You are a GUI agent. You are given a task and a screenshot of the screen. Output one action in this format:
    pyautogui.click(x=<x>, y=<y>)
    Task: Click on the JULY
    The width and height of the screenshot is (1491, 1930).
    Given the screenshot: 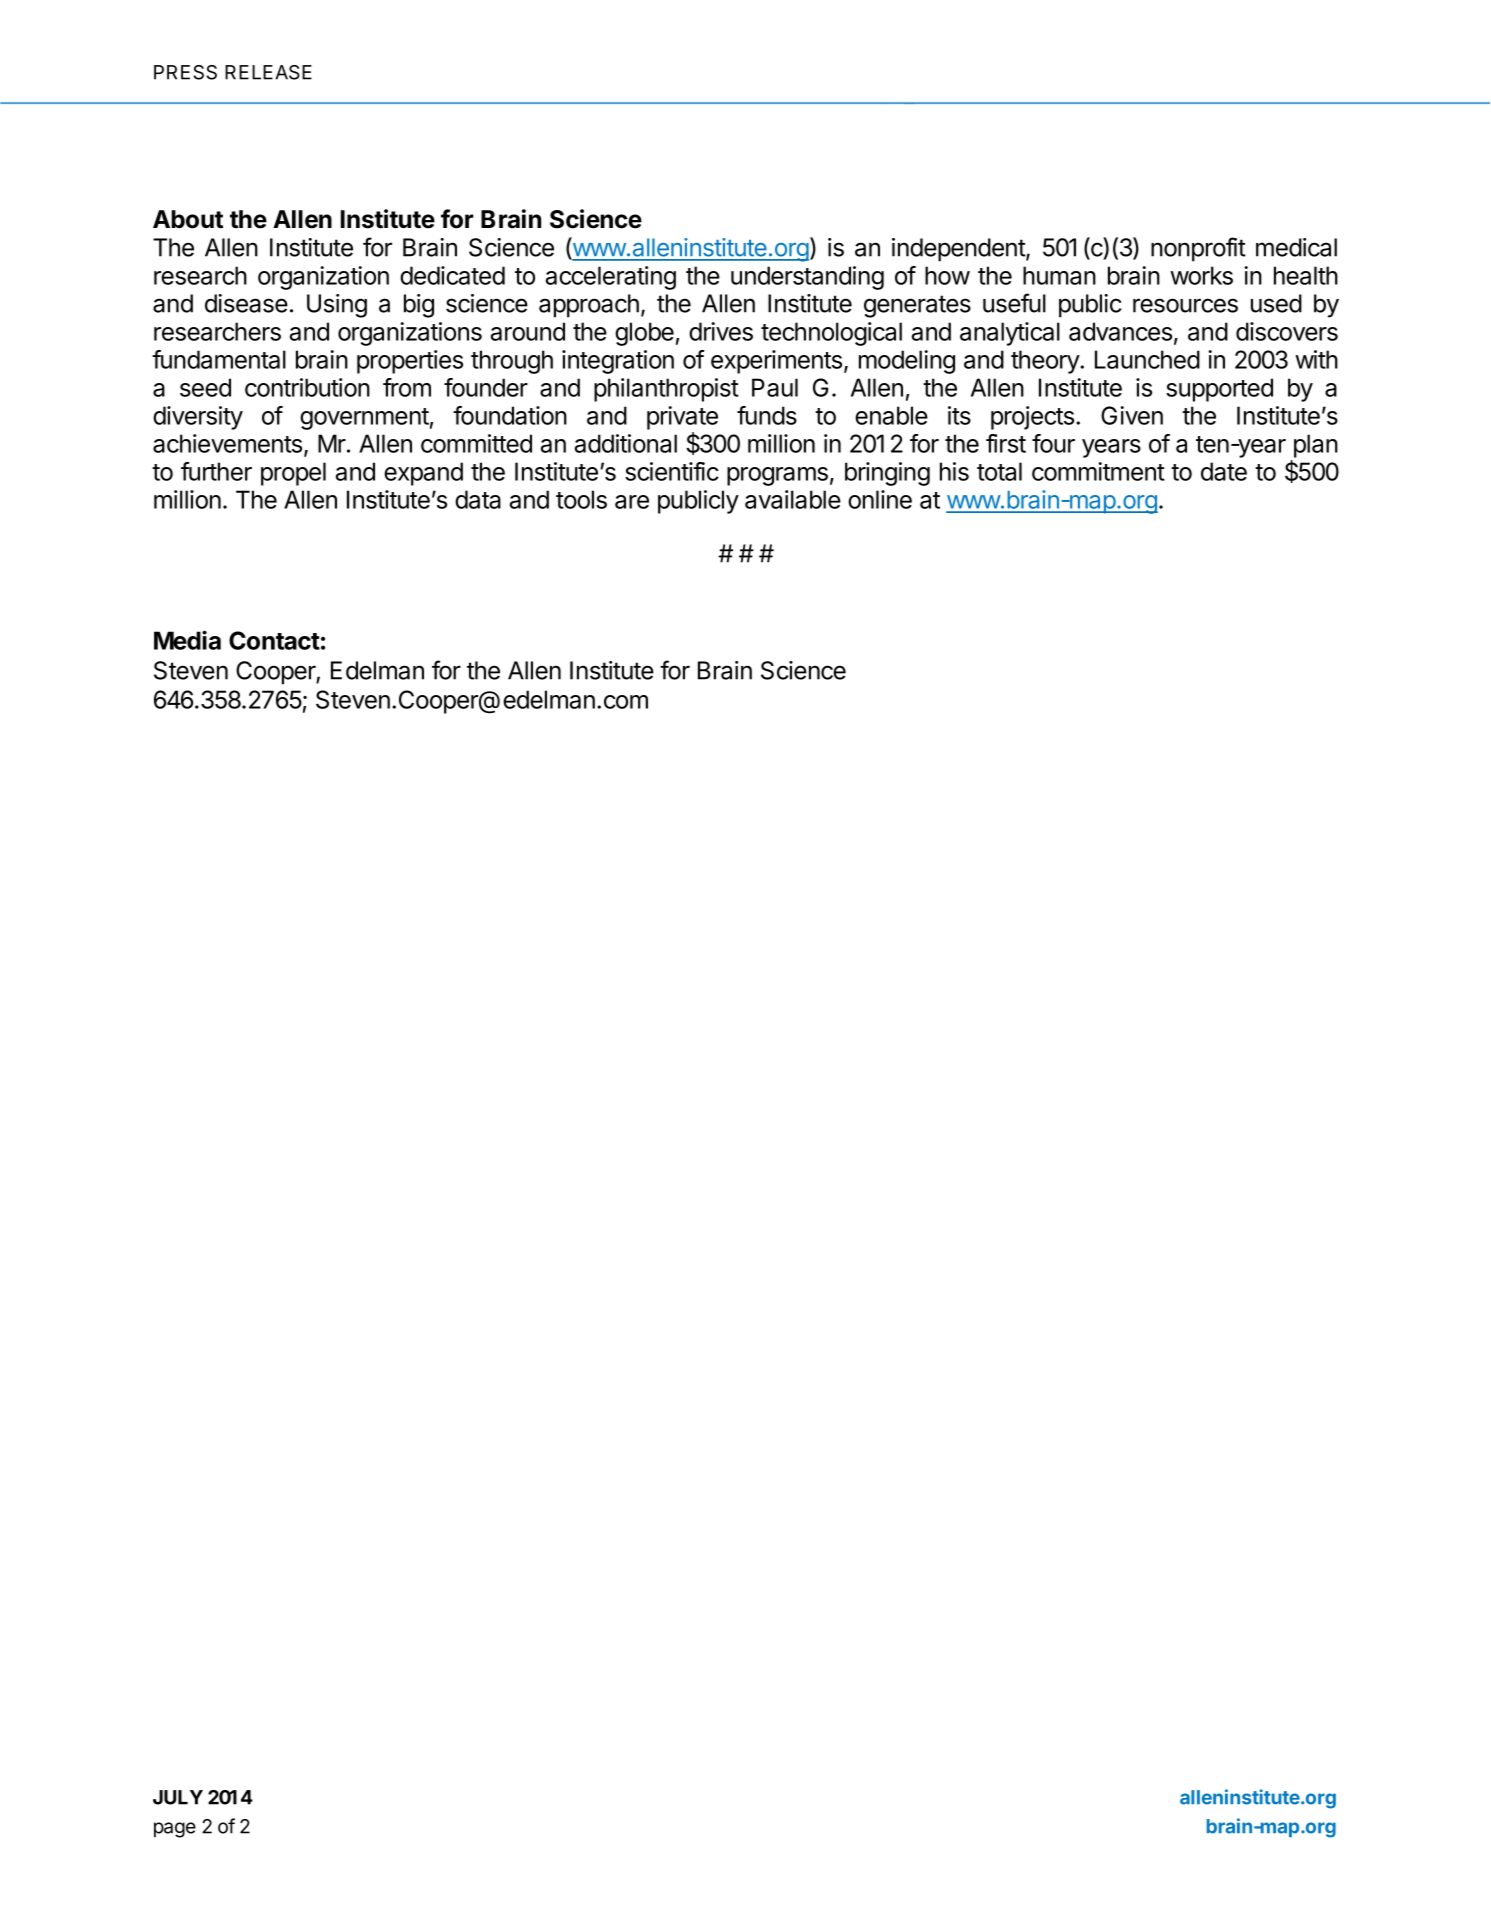 What is the action you would take?
    pyautogui.click(x=178, y=1797)
